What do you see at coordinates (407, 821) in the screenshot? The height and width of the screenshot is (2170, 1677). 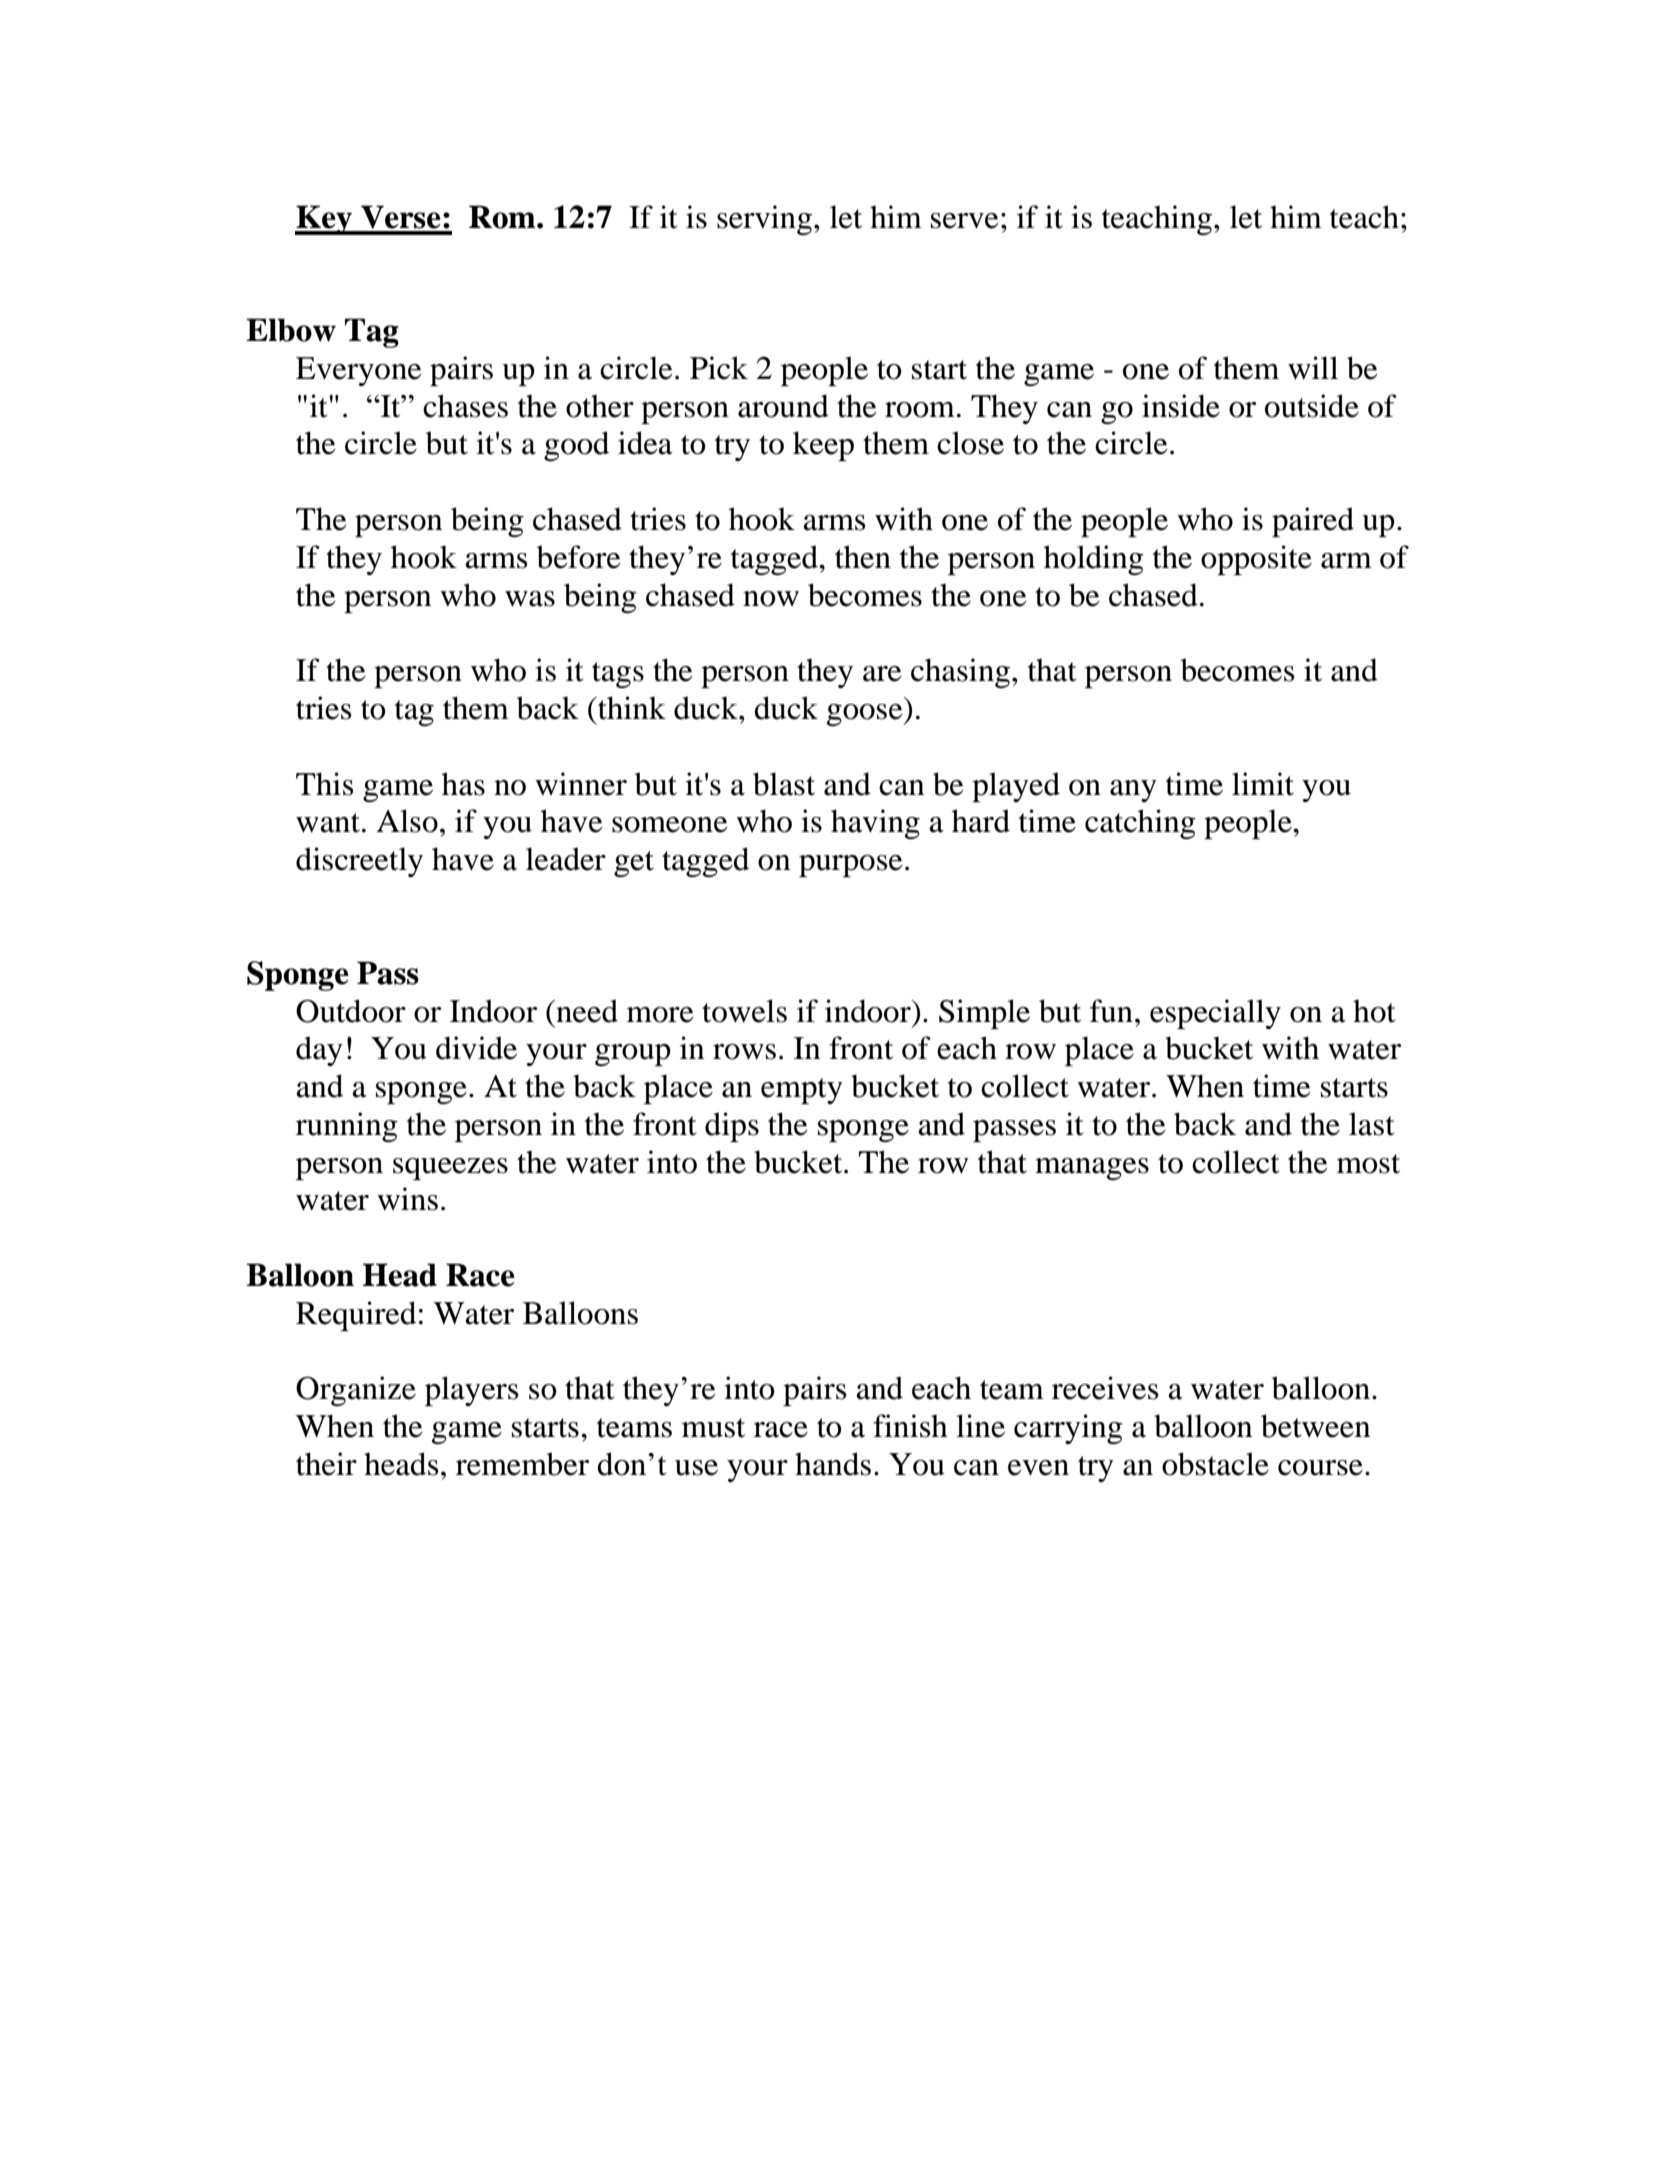 I see `Also` at bounding box center [407, 821].
